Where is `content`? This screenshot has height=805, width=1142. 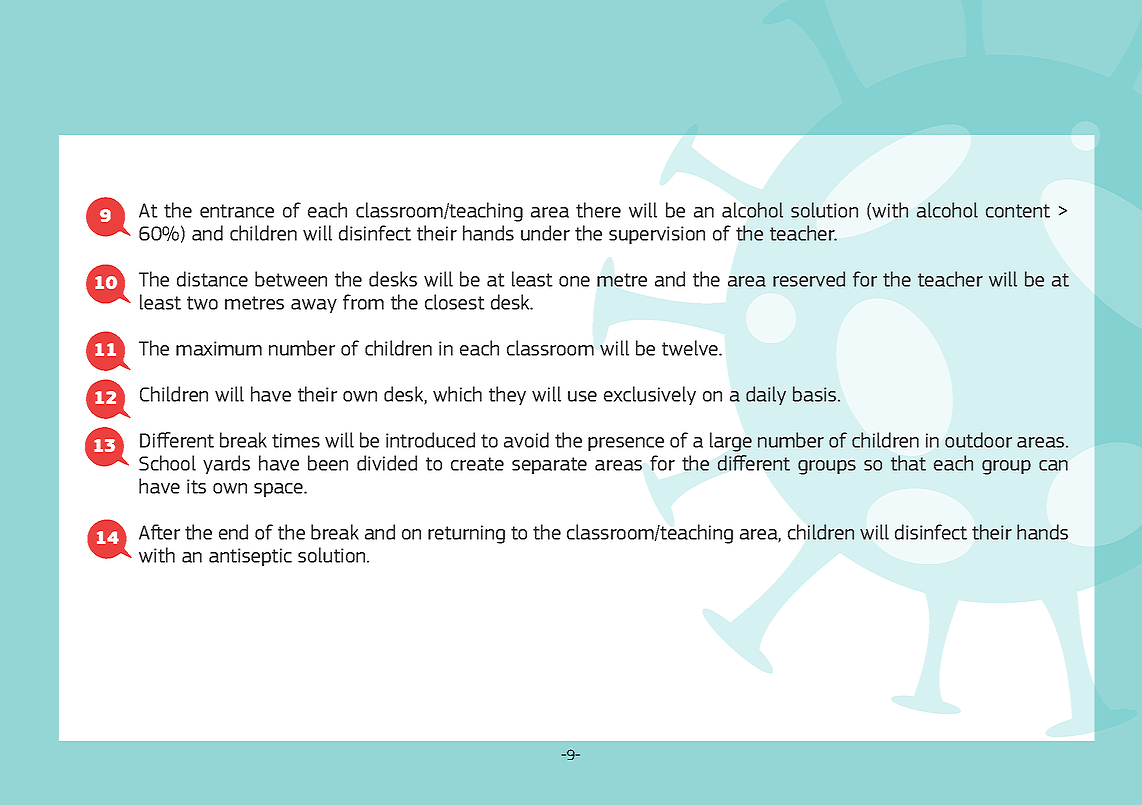
content is located at coordinates (1018, 211).
